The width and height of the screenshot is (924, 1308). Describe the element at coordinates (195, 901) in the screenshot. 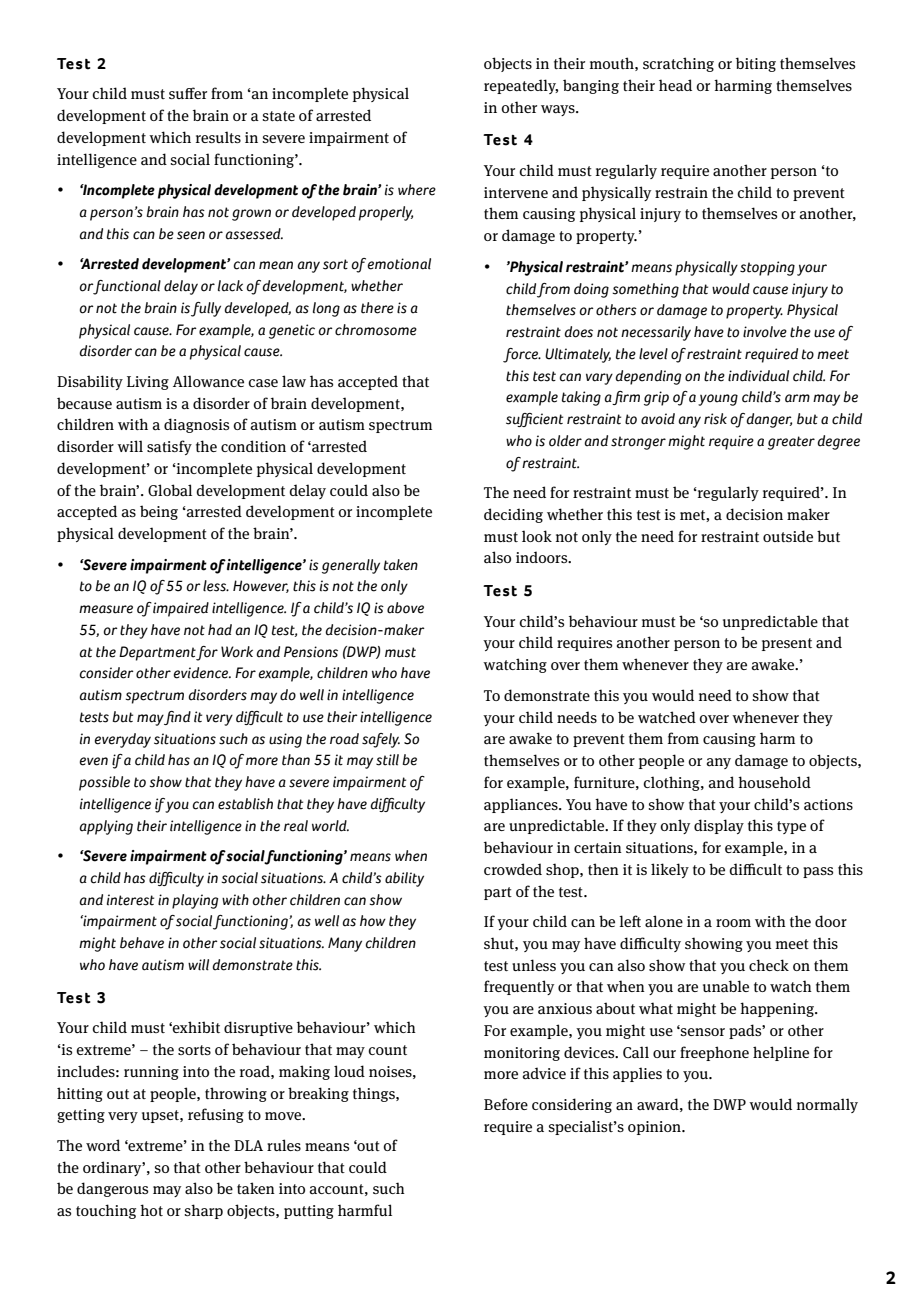

I see `playing` at that location.
